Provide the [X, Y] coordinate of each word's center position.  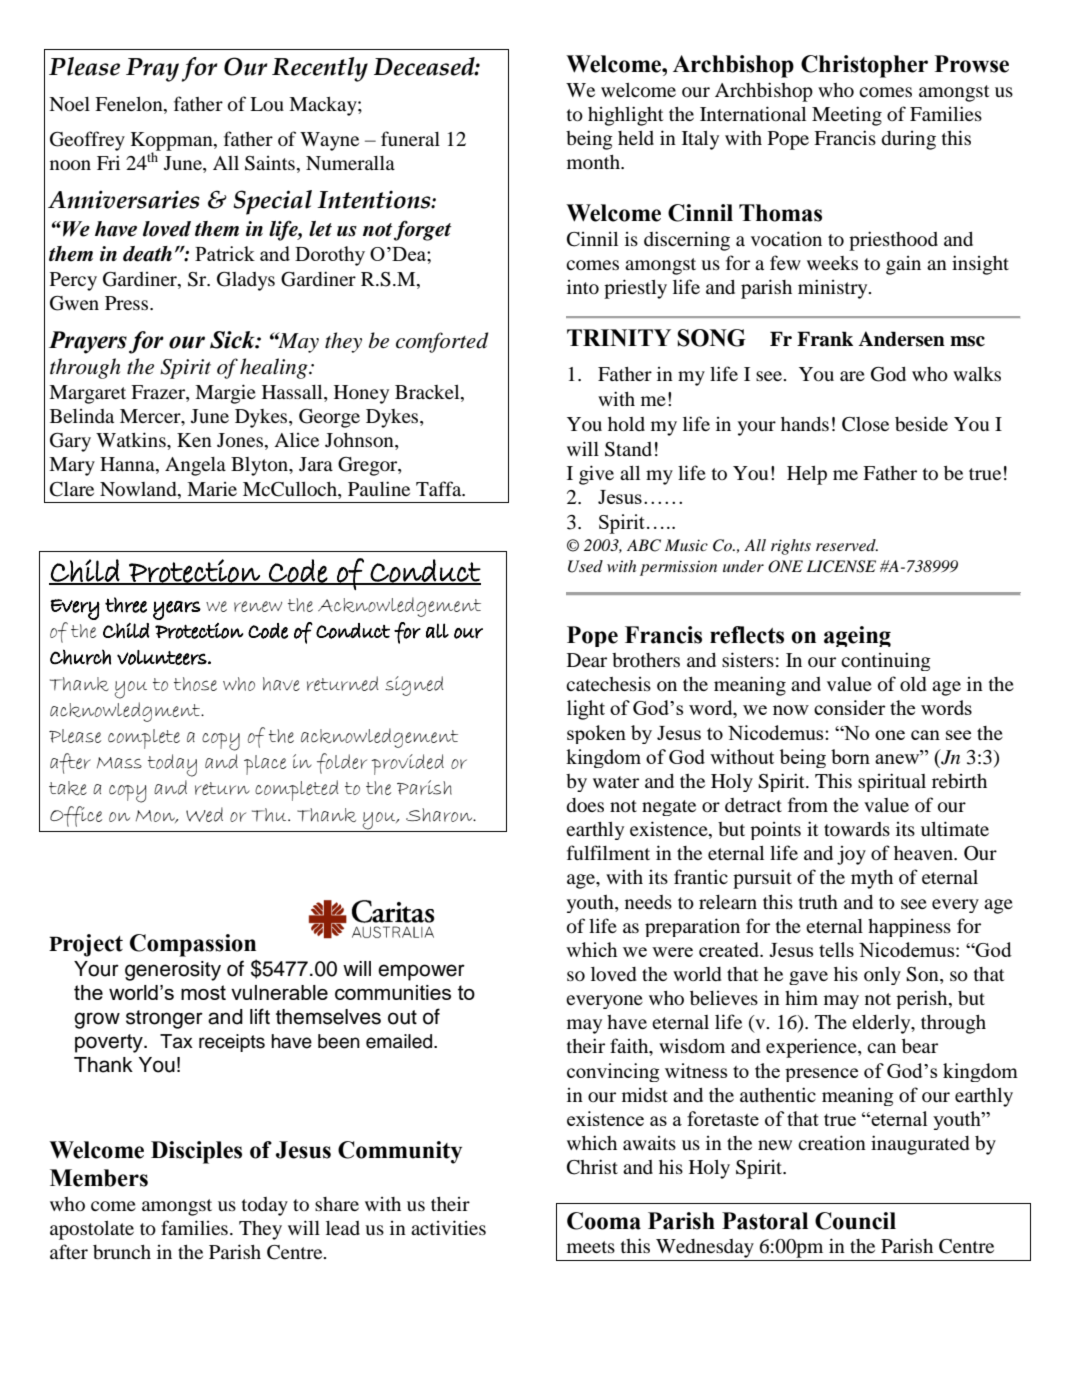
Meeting [847, 116]
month [594, 162]
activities [448, 1227]
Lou [267, 104]
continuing [886, 661]
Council [855, 1221]
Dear [587, 660]
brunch [122, 1252]
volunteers [162, 657]
